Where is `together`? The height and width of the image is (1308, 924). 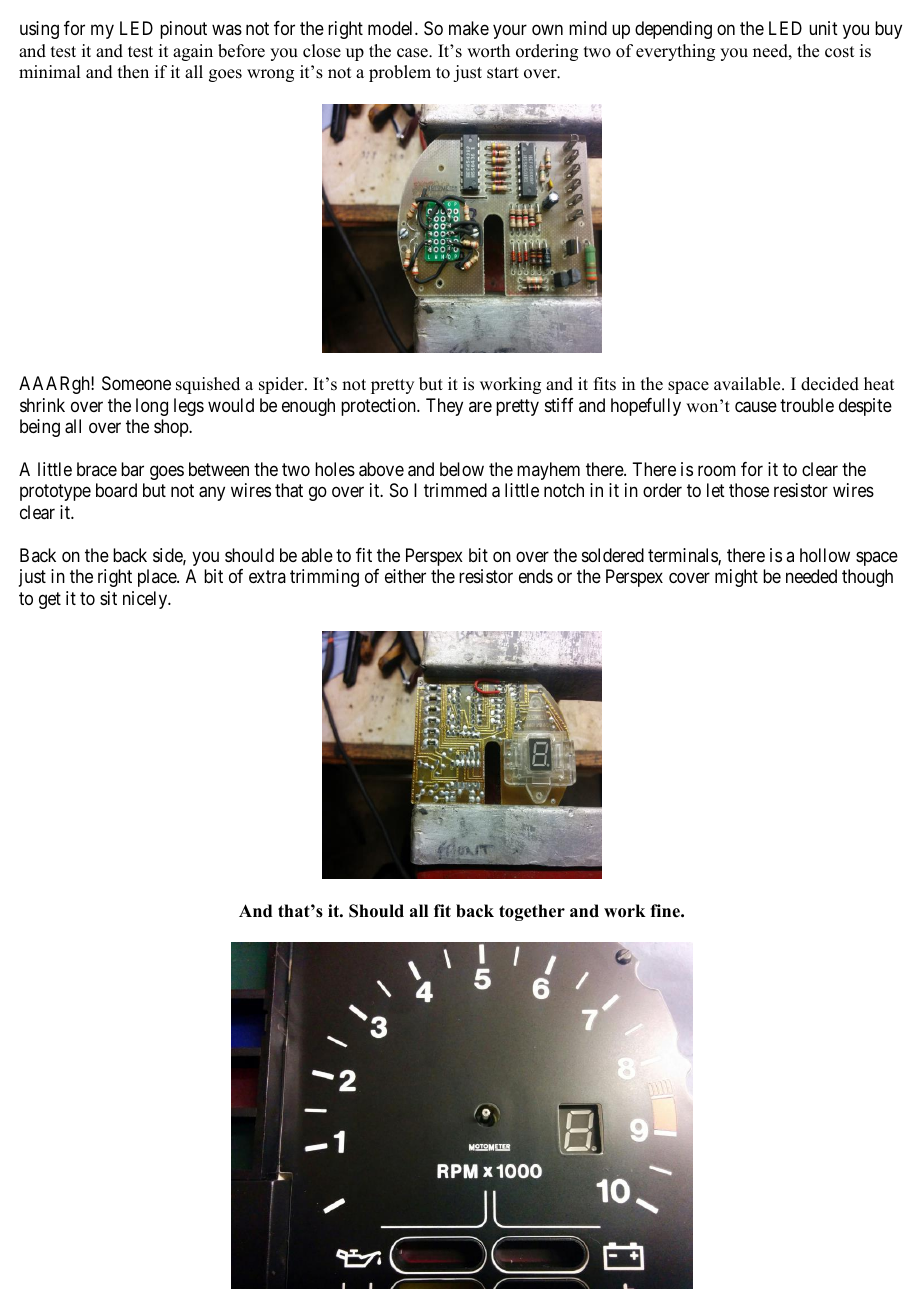
together is located at coordinates (532, 912).
